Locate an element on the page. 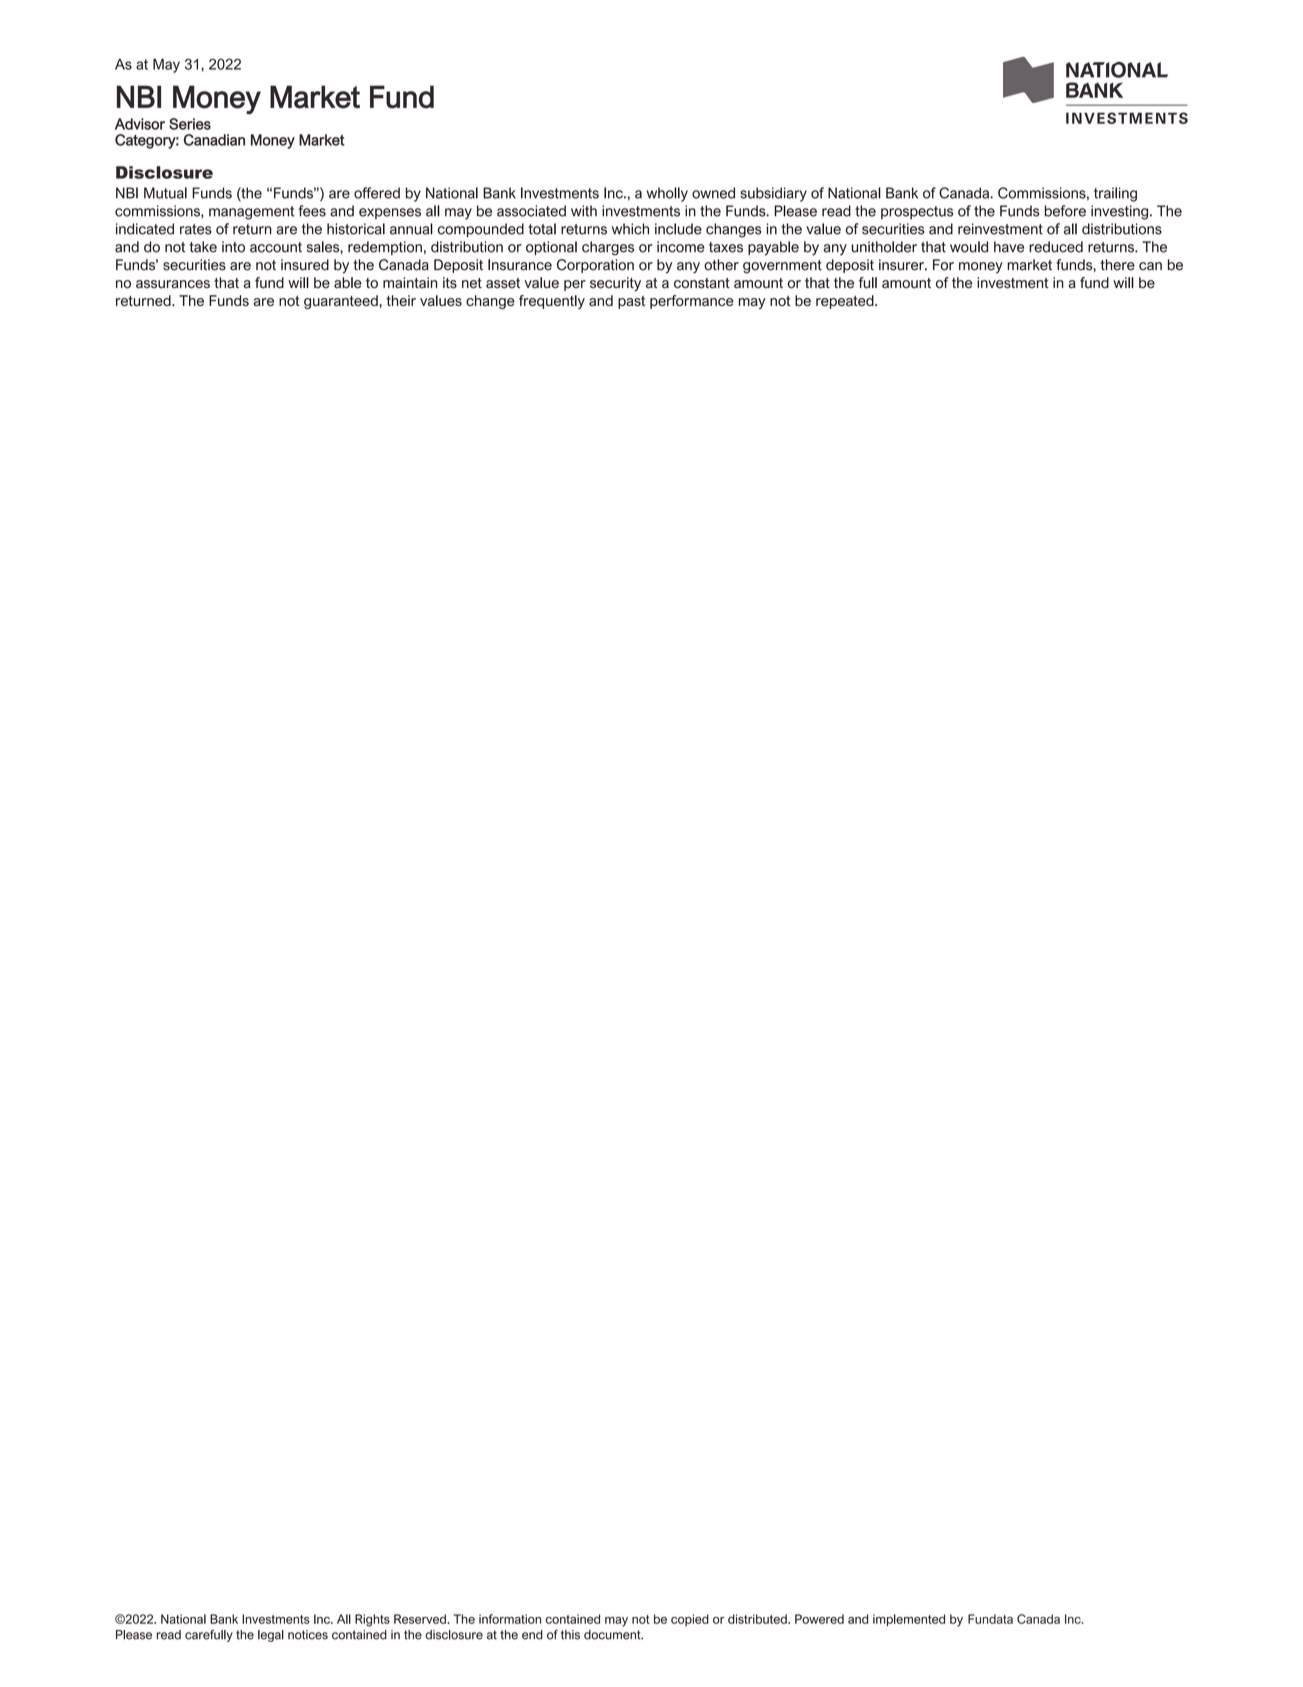 The width and height of the page is (1303, 1687). before is located at coordinates (1065, 211).
